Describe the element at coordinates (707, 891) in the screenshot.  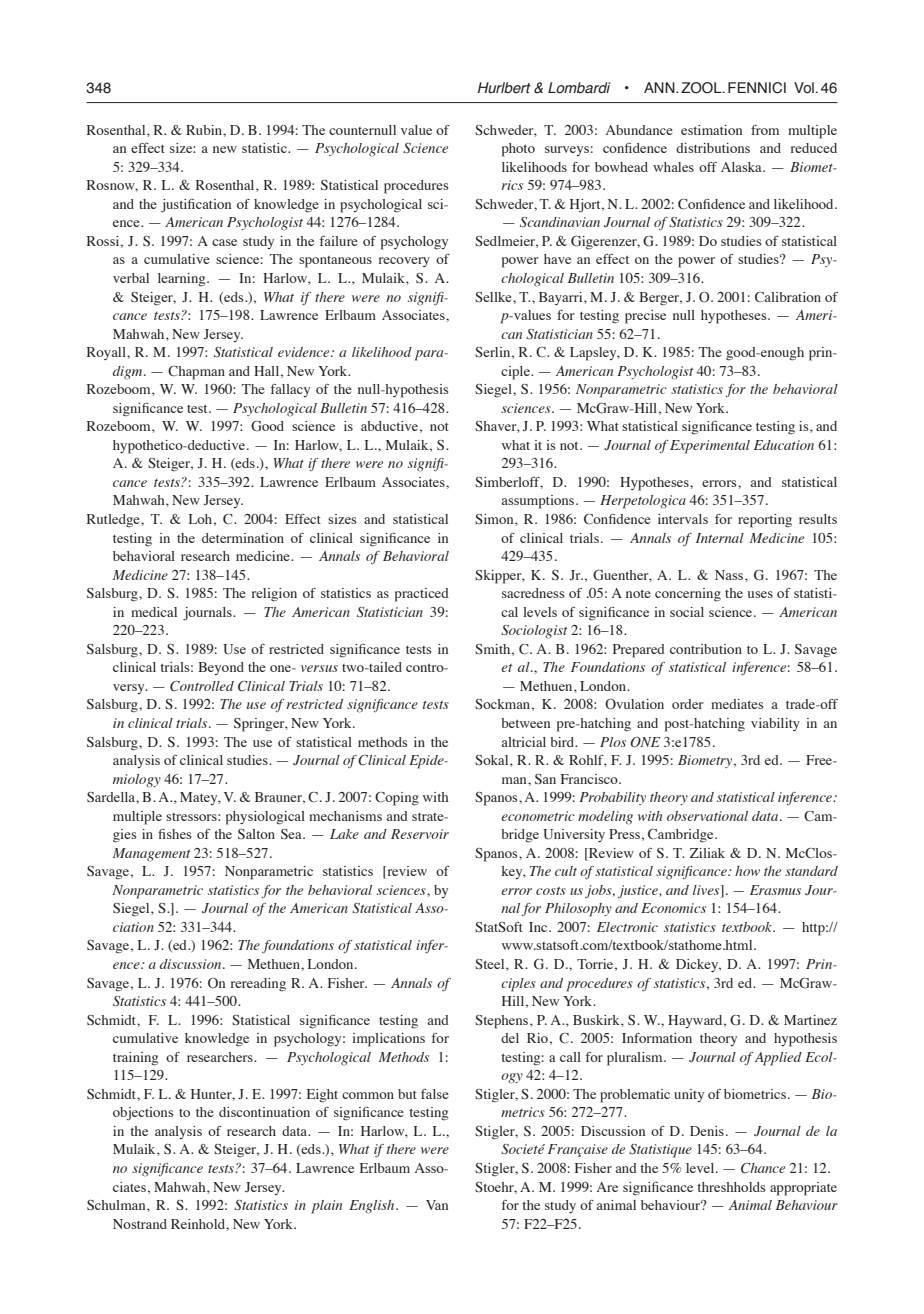
I see `lives` at that location.
